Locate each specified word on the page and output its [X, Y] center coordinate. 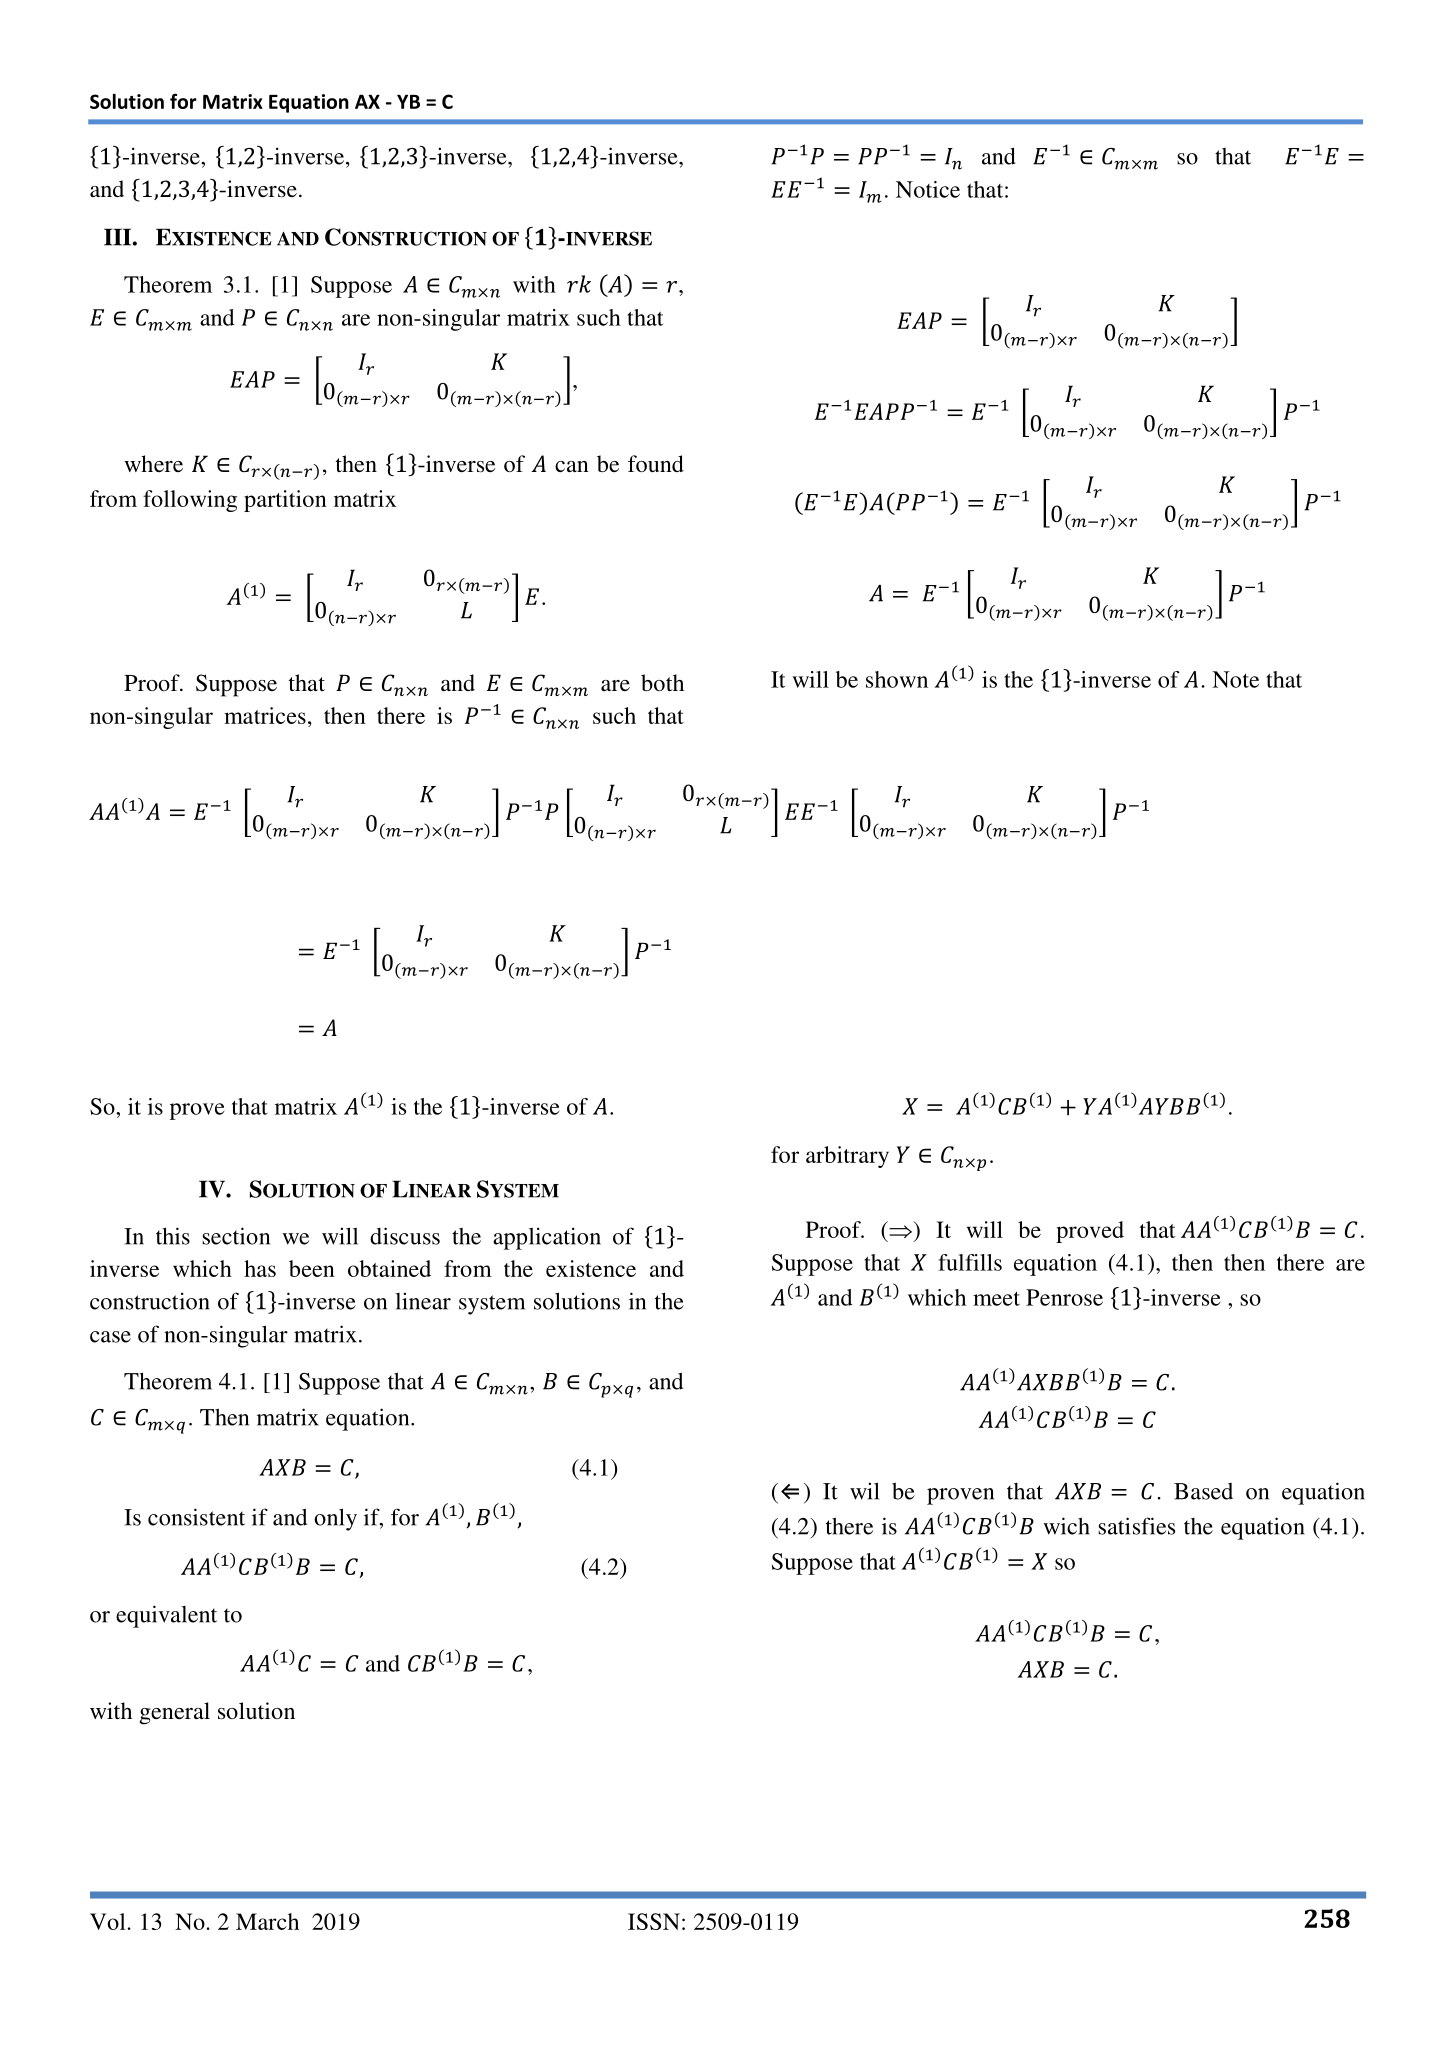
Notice [928, 189]
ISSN [654, 1921]
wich [1066, 1526]
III [119, 237]
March [267, 1921]
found [656, 464]
